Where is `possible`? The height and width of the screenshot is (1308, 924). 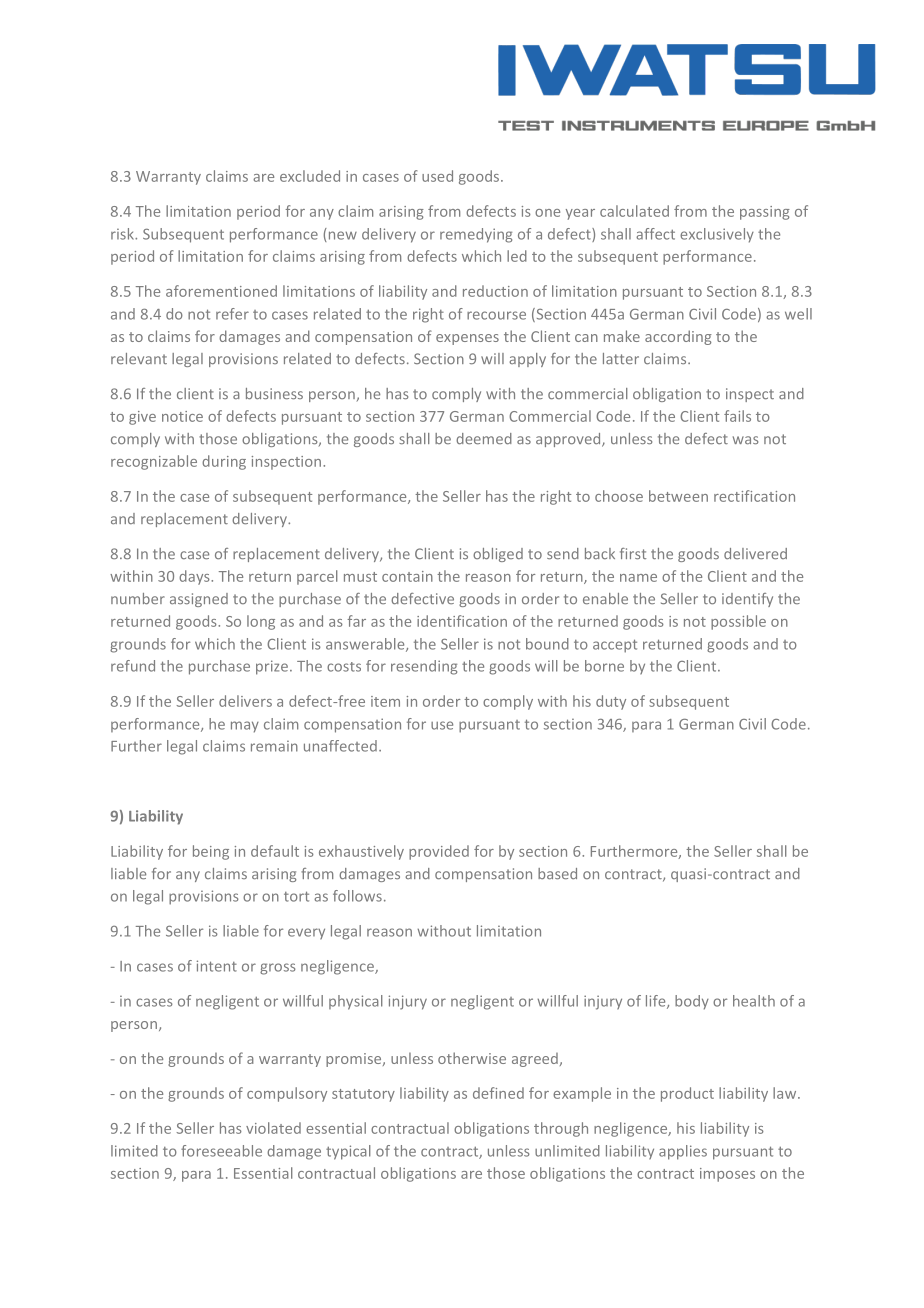 possible is located at coordinates (738, 622).
